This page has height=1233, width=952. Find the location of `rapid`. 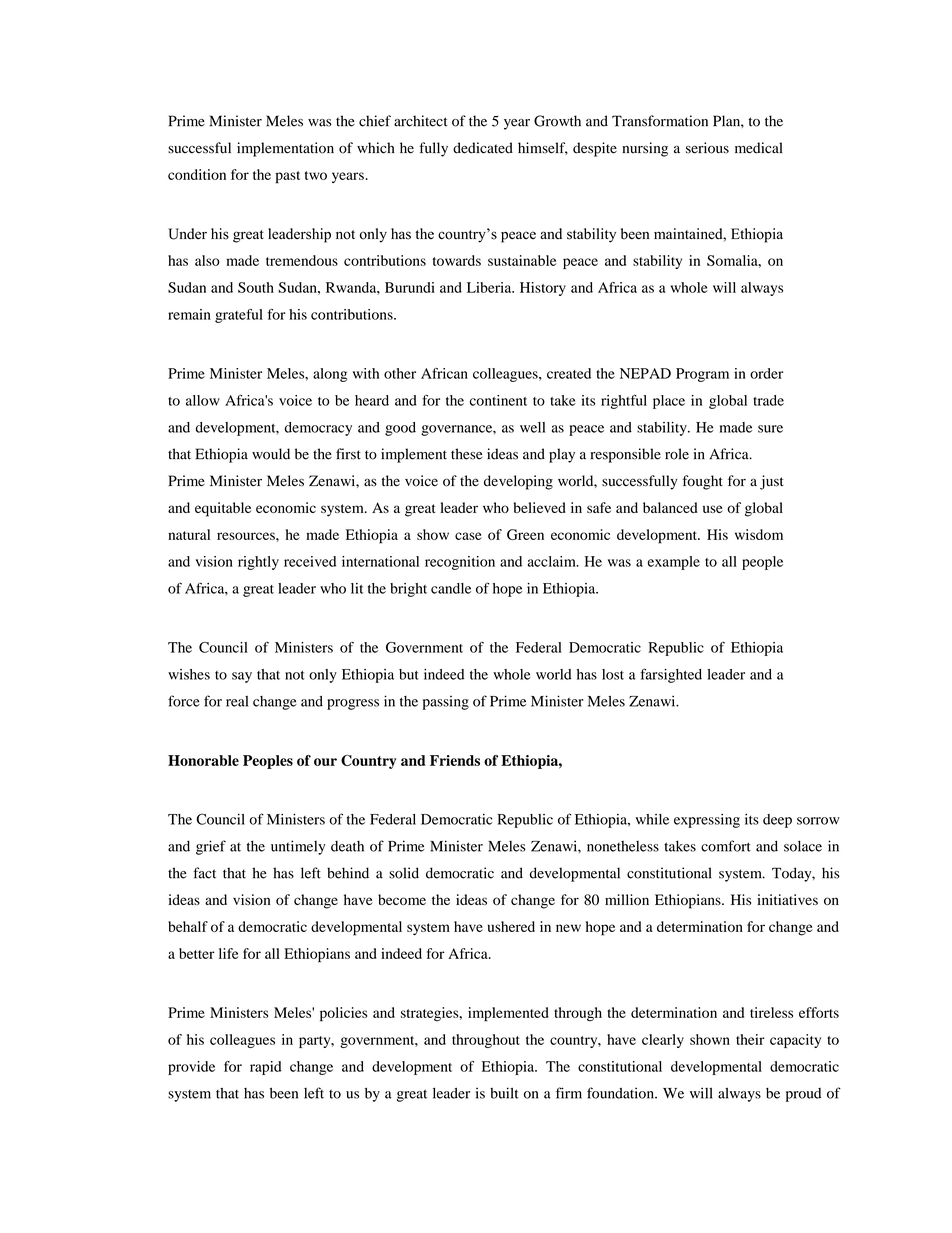

rapid is located at coordinates (265, 1068).
